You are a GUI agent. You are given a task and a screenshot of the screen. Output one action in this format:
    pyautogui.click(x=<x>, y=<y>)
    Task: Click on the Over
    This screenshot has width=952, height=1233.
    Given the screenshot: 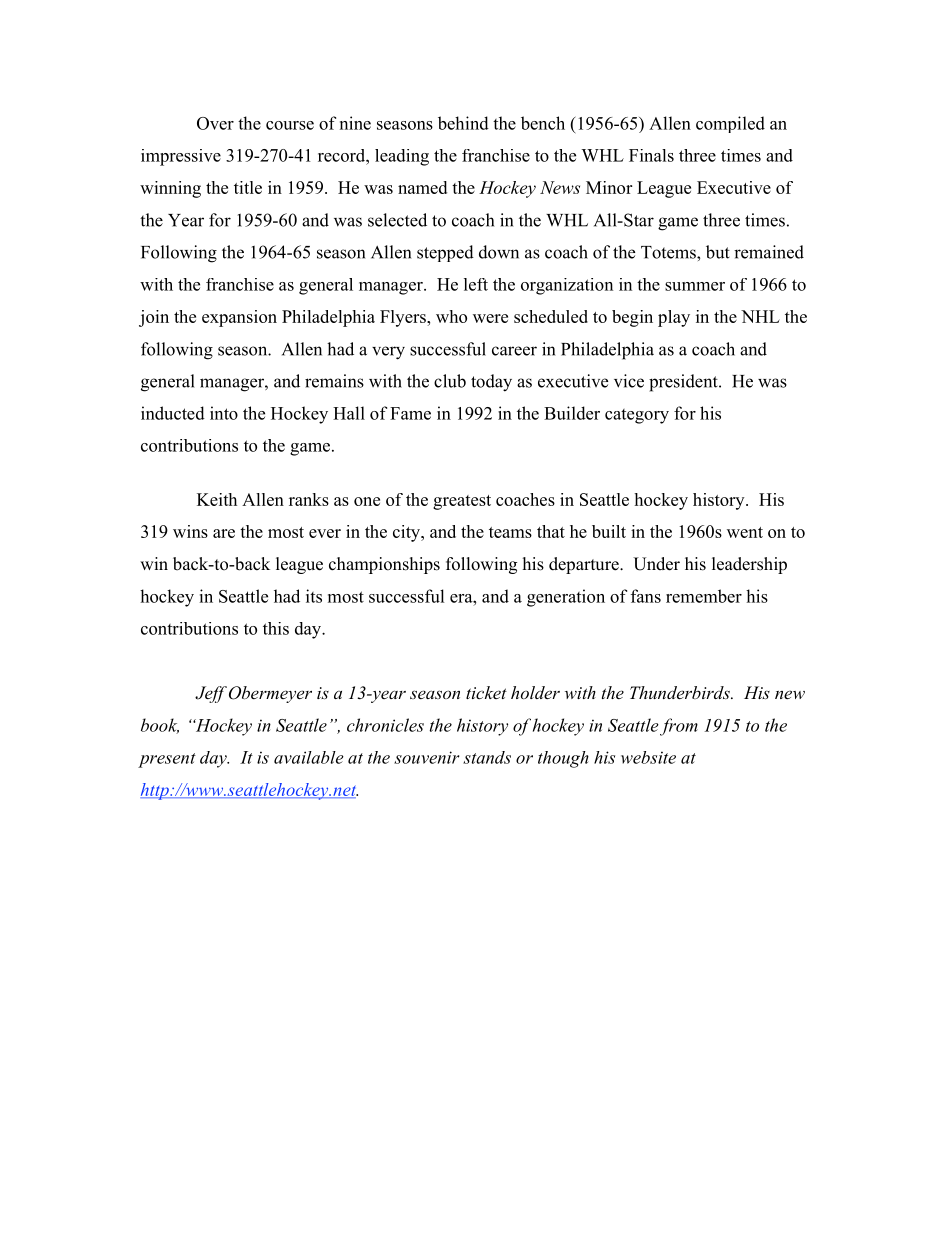 What is the action you would take?
    pyautogui.click(x=215, y=123)
